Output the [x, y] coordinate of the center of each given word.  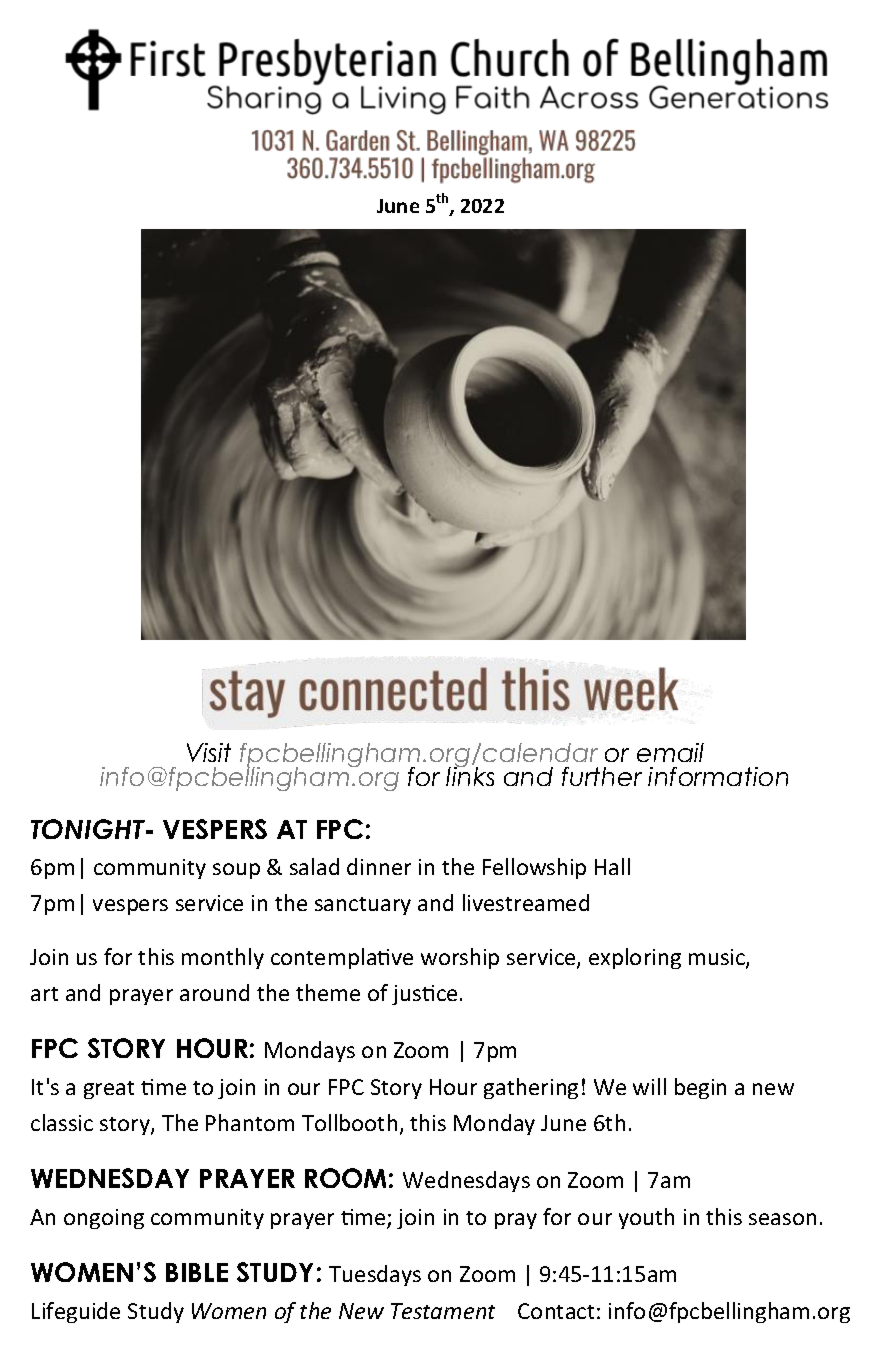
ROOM [345, 1178]
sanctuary [363, 906]
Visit [209, 752]
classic [62, 1122]
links [470, 775]
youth [646, 1218]
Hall [612, 866]
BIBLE [197, 1272]
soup [236, 871]
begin [700, 1088]
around [214, 992]
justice [424, 995]
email [670, 752]
